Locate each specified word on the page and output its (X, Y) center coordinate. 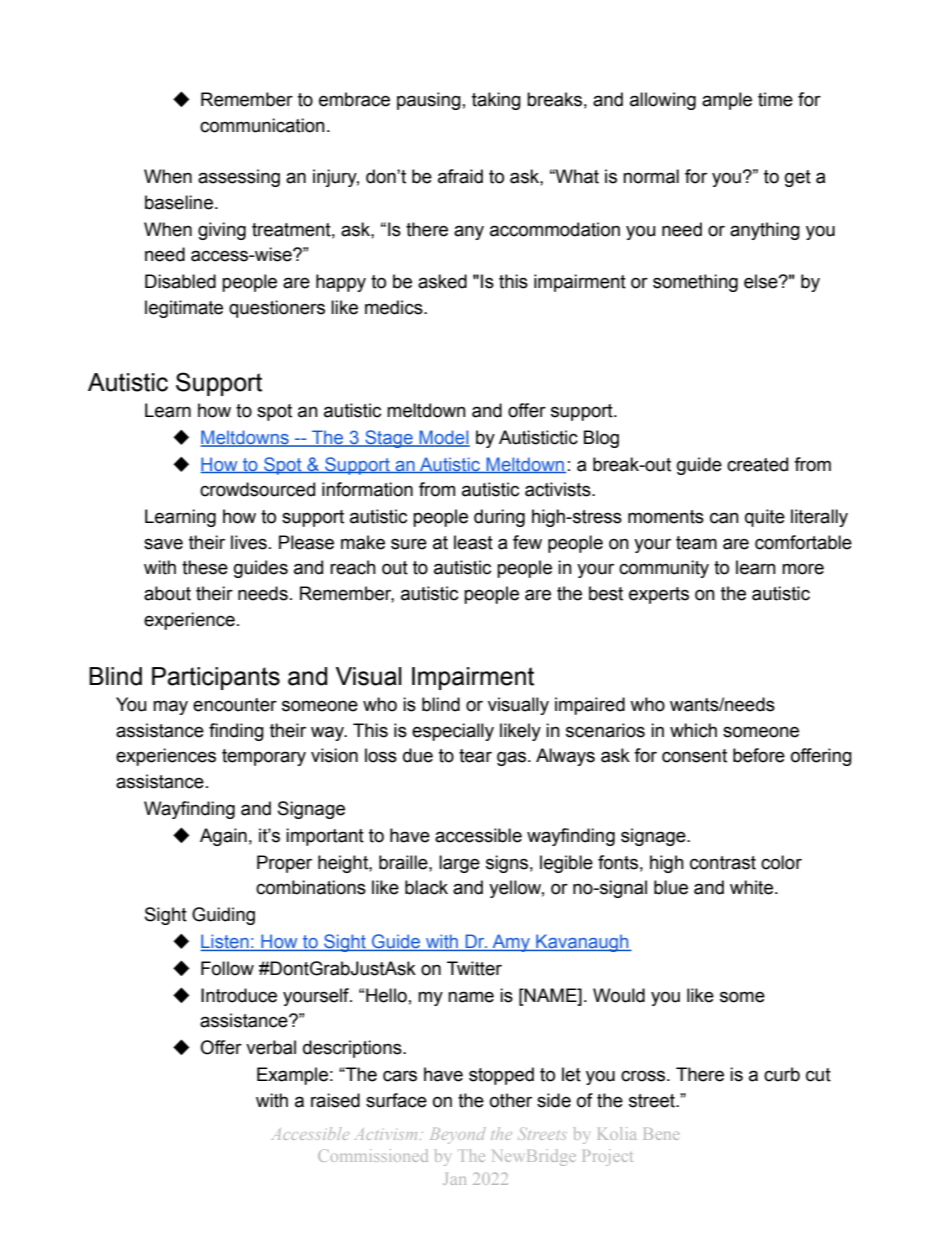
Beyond (458, 1135)
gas (513, 758)
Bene (661, 1134)
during (499, 518)
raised (335, 1100)
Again (223, 837)
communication (262, 125)
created (757, 464)
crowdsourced (257, 489)
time (775, 99)
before (759, 755)
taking (496, 101)
